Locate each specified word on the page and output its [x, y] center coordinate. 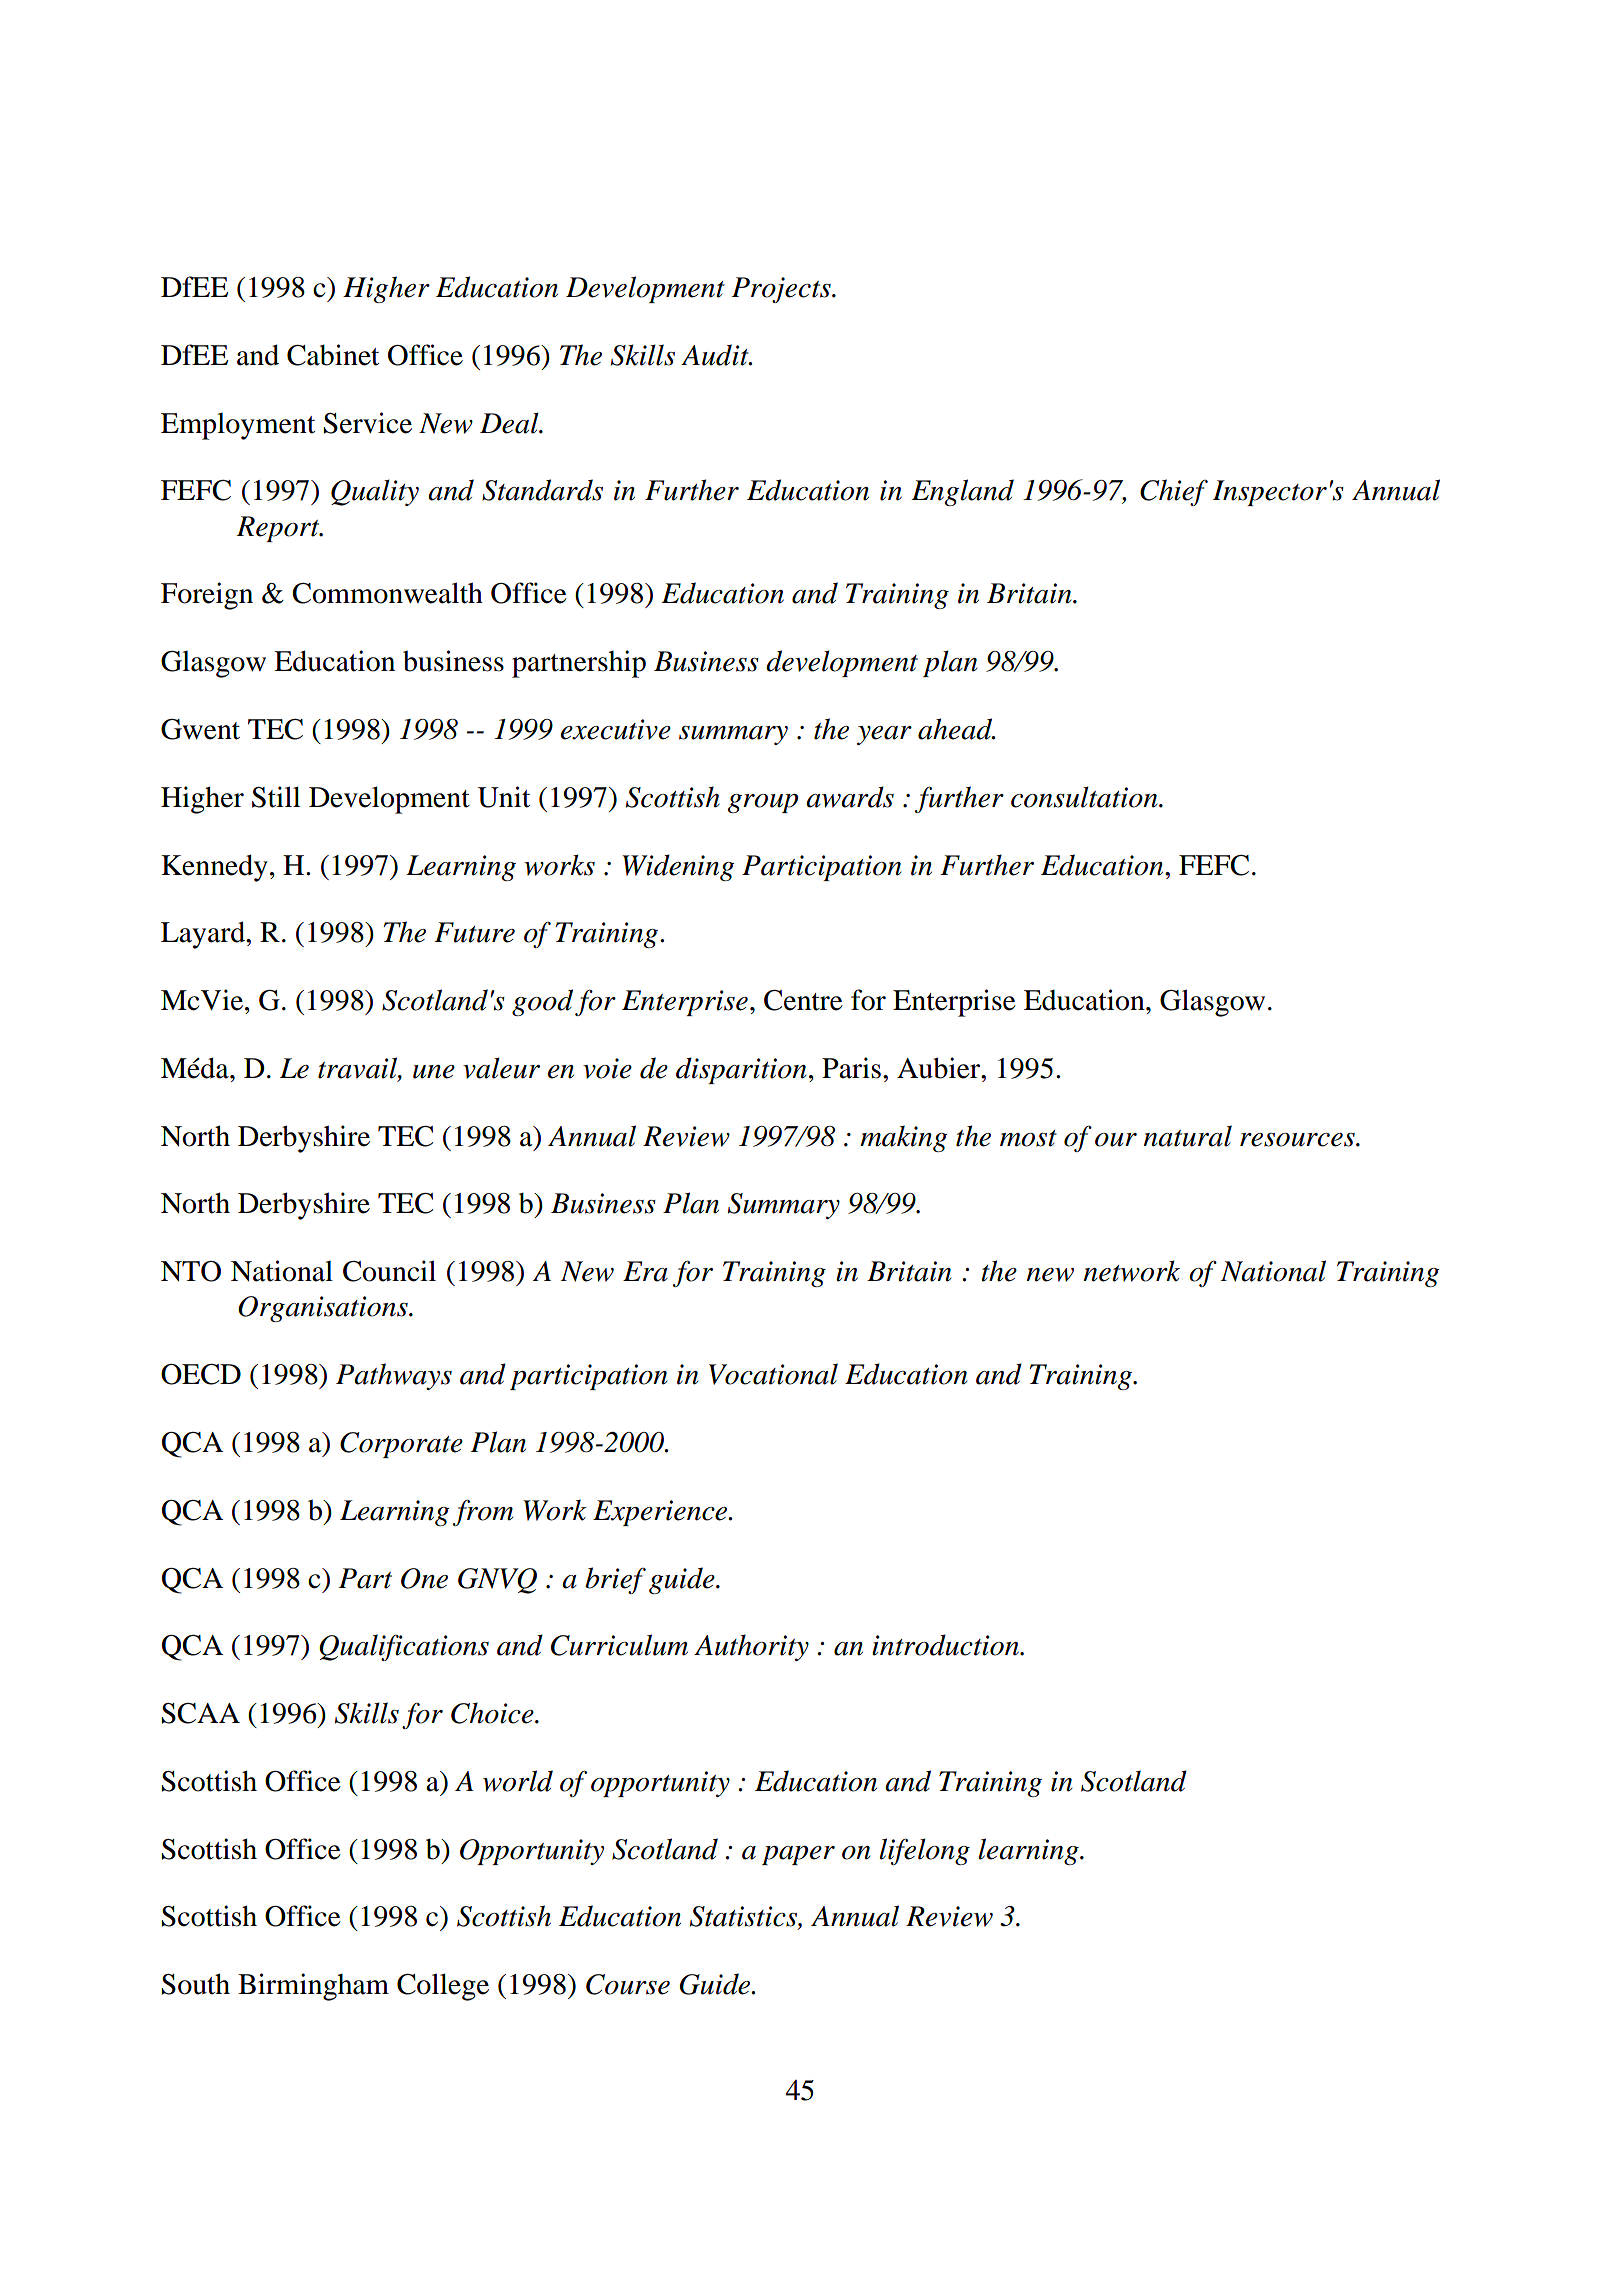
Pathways [394, 1376]
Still [276, 797]
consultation [1085, 797]
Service [367, 423]
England [962, 492]
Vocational [773, 1374]
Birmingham [313, 1987]
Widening [678, 867]
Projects [782, 290]
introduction [946, 1645]
